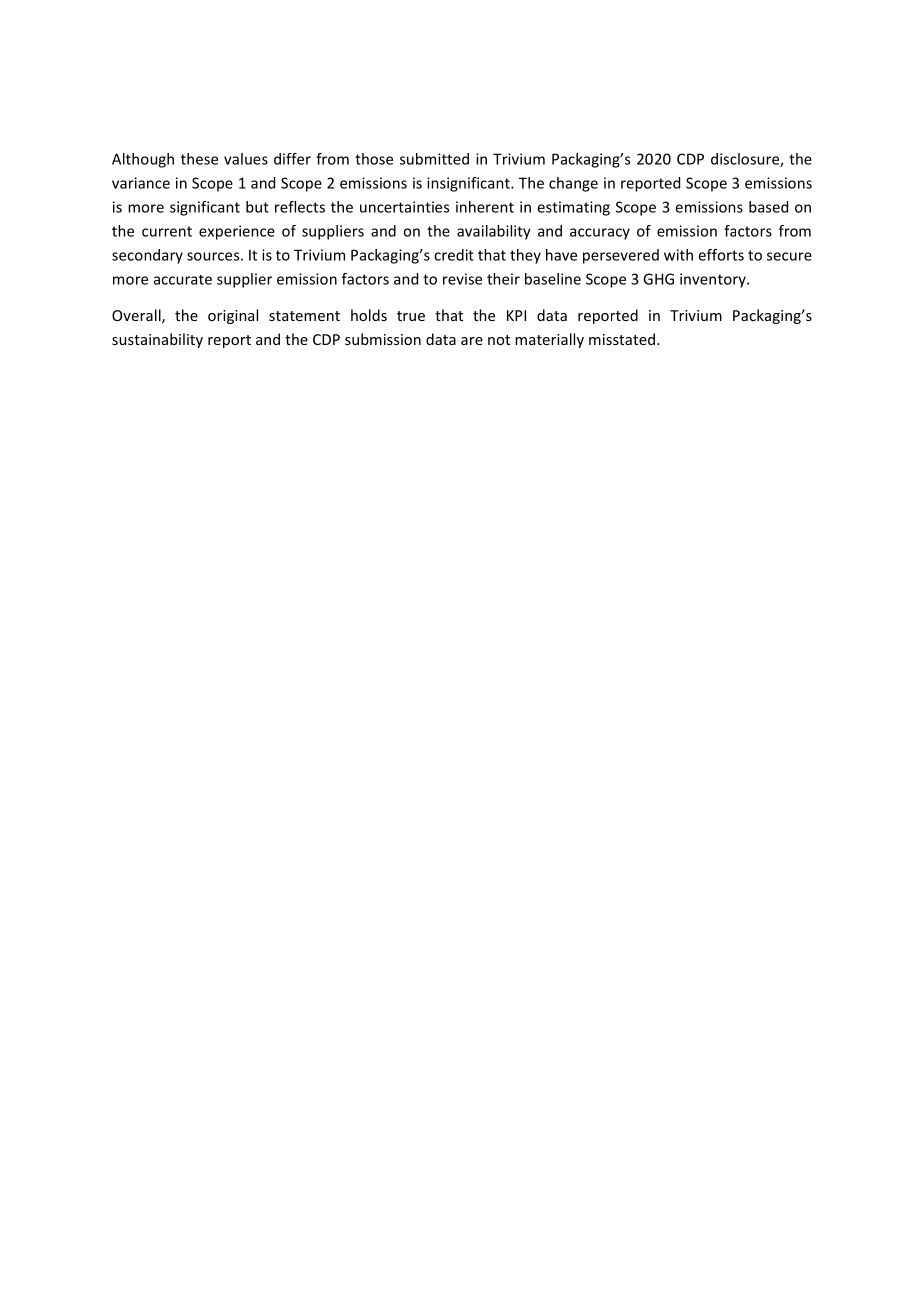 This screenshot has width=924, height=1308. I want to click on sustainability, so click(157, 340).
